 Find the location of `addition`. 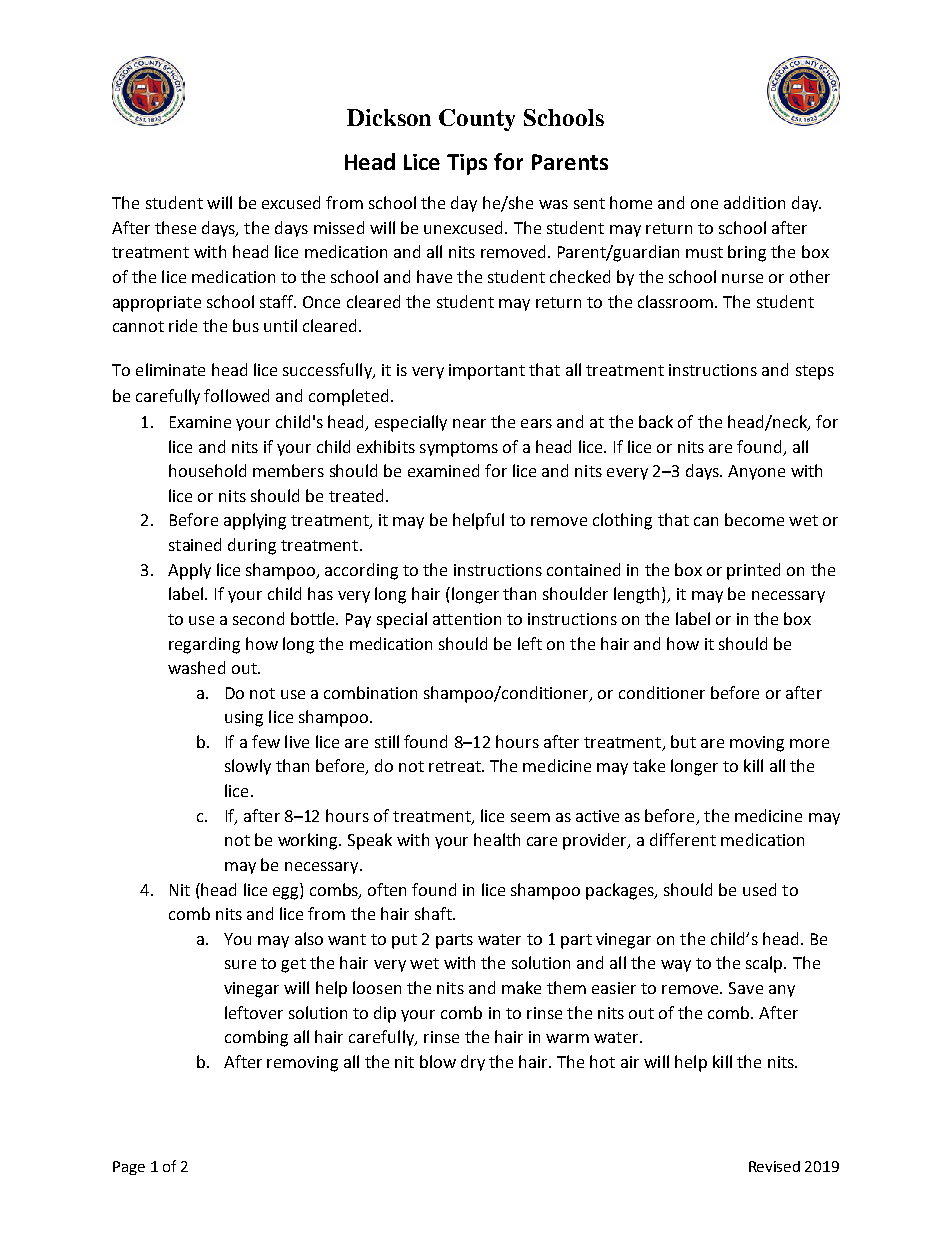

addition is located at coordinates (754, 202).
